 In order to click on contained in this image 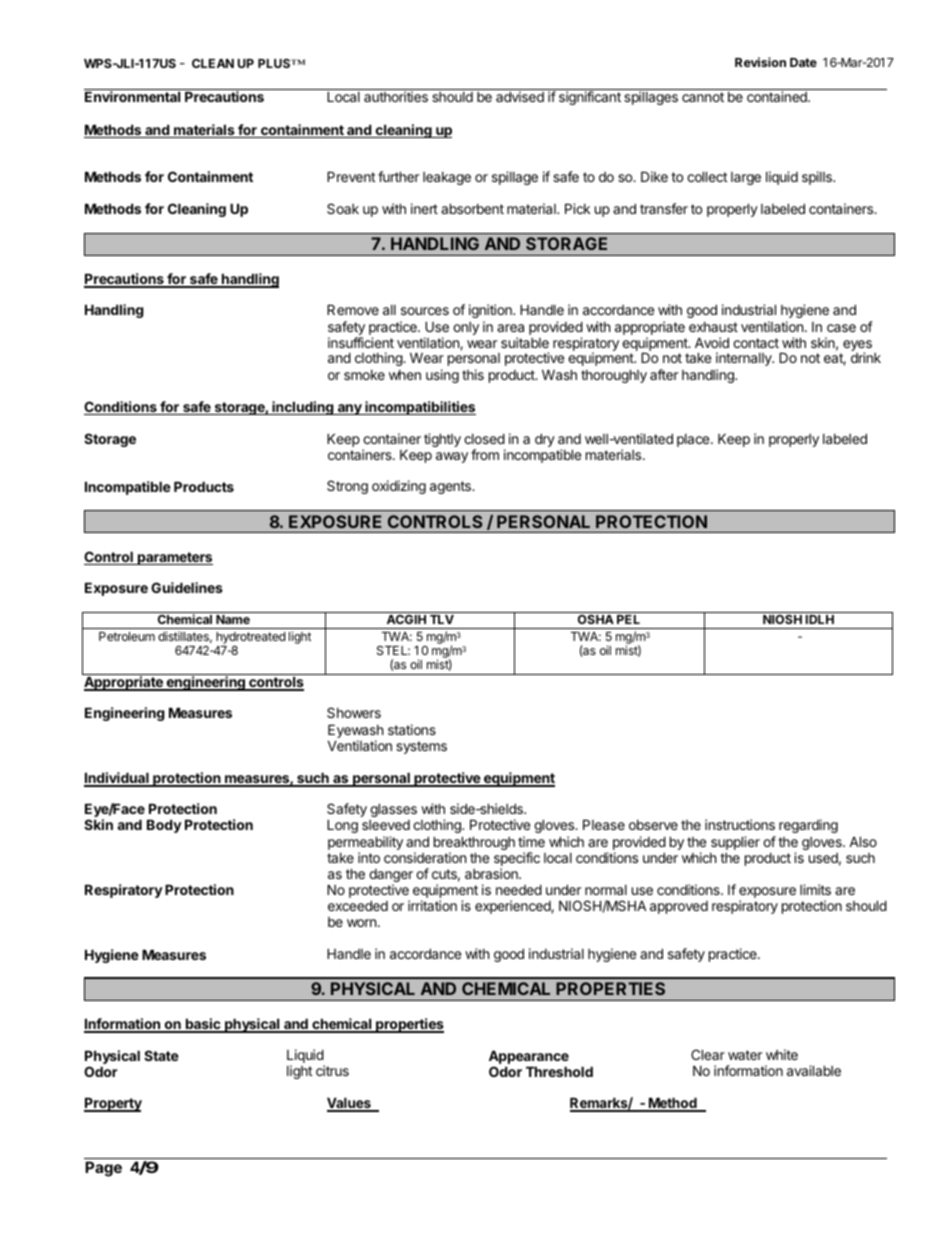, I will do `click(778, 96)`.
